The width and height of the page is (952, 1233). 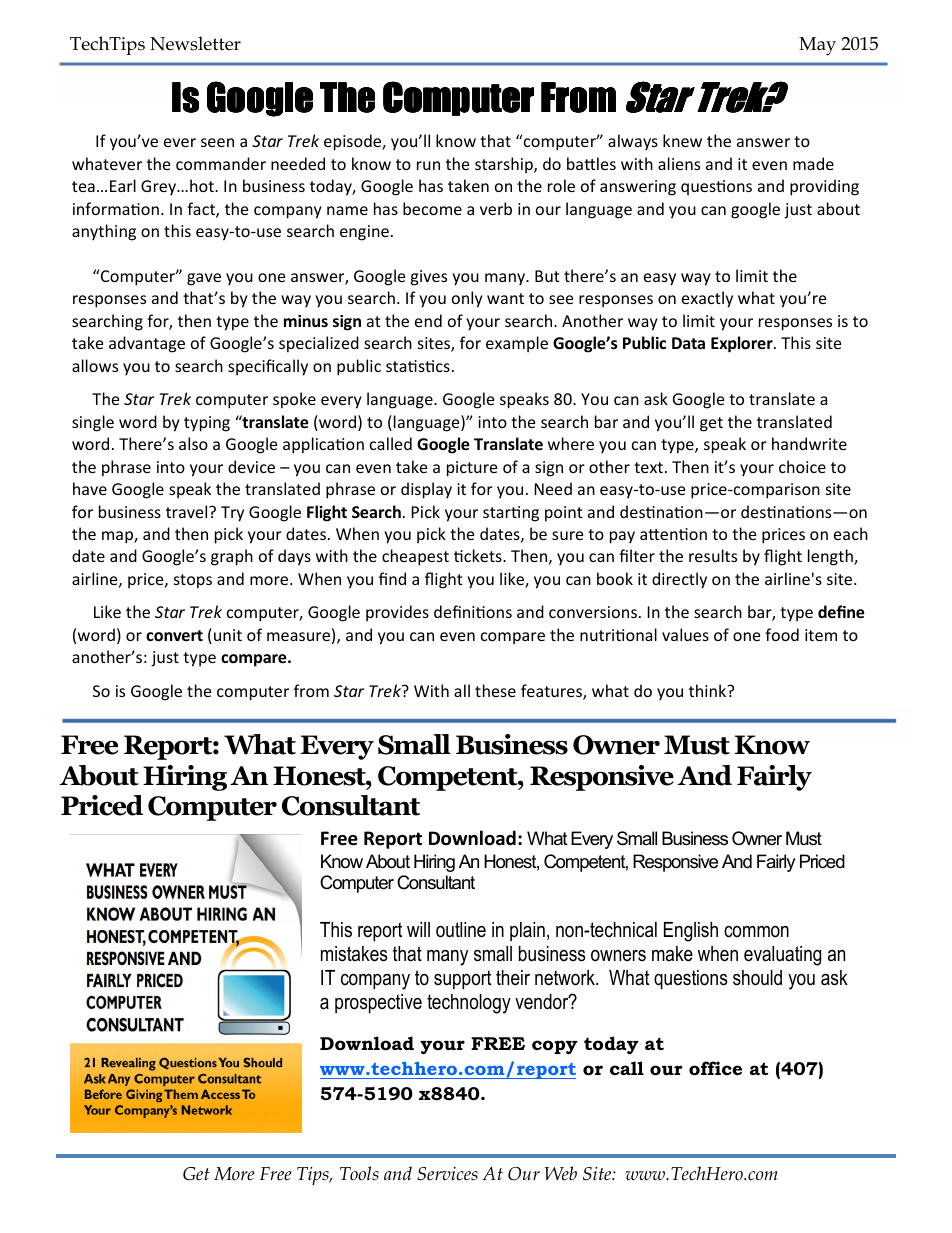 What do you see at coordinates (195, 43) in the page?
I see `Newsletter` at bounding box center [195, 43].
